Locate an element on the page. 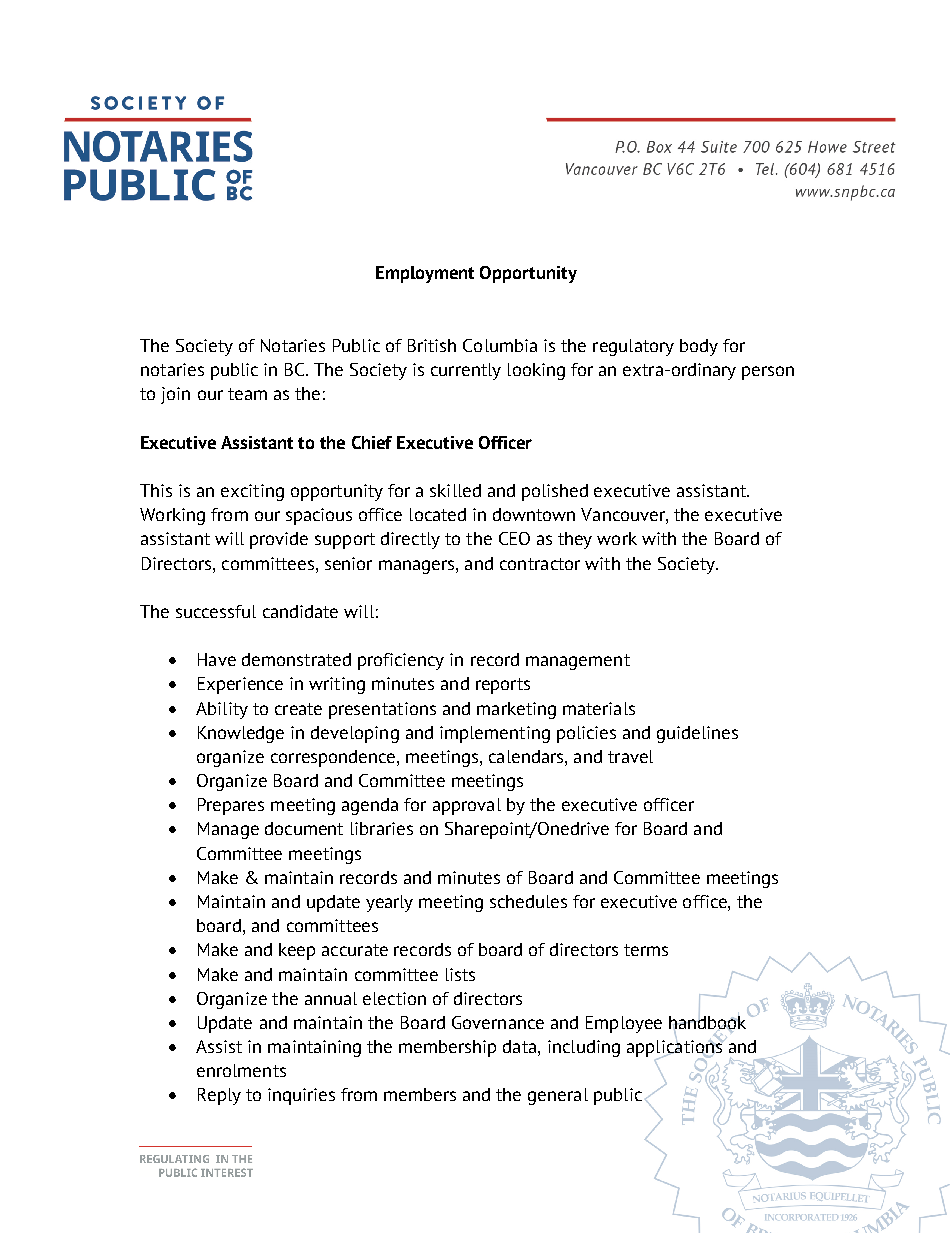 Image resolution: width=952 pixels, height=1233 pixels. exciting is located at coordinates (252, 492).
